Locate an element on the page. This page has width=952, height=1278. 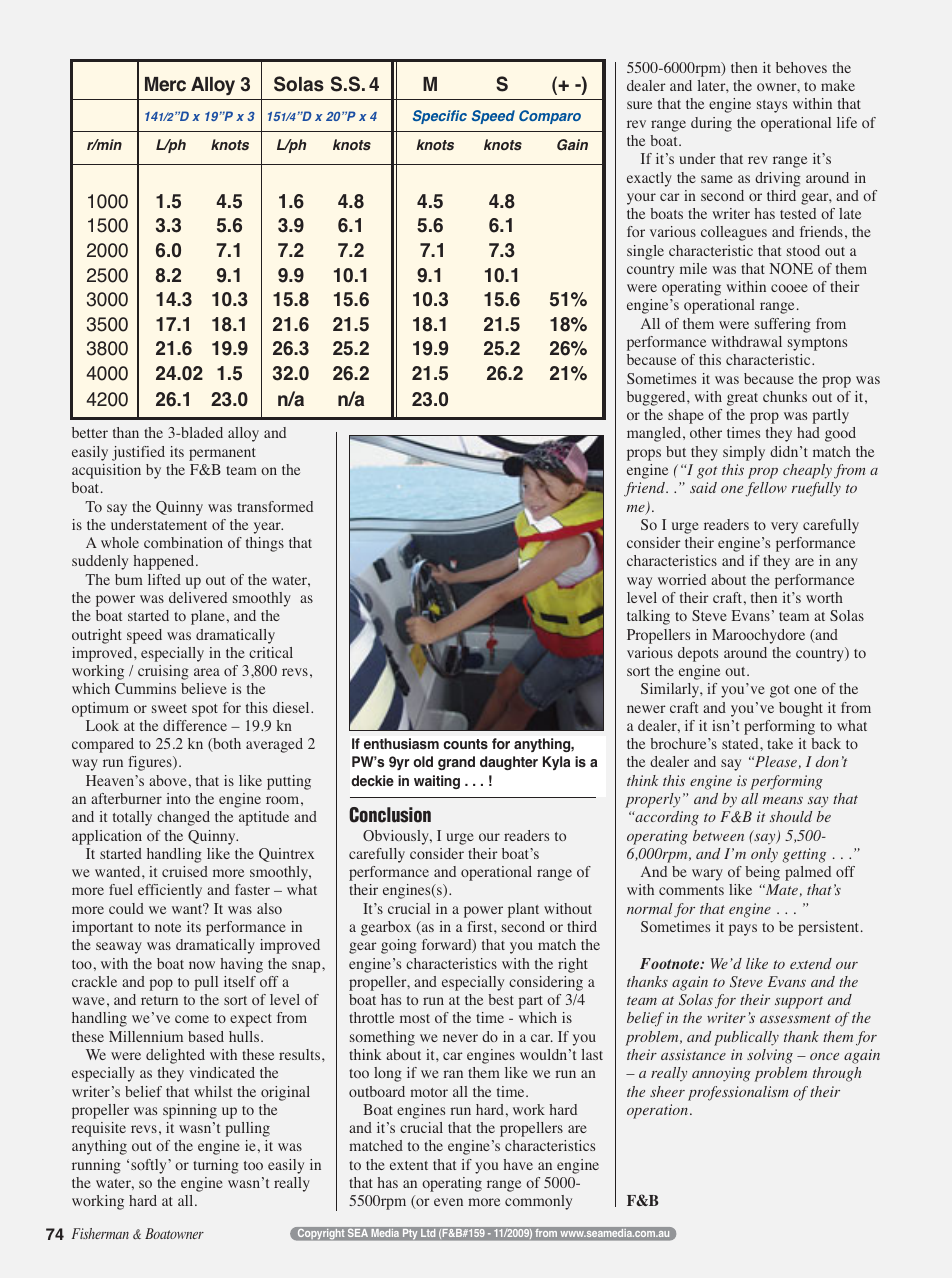
Specific is located at coordinates (440, 117).
